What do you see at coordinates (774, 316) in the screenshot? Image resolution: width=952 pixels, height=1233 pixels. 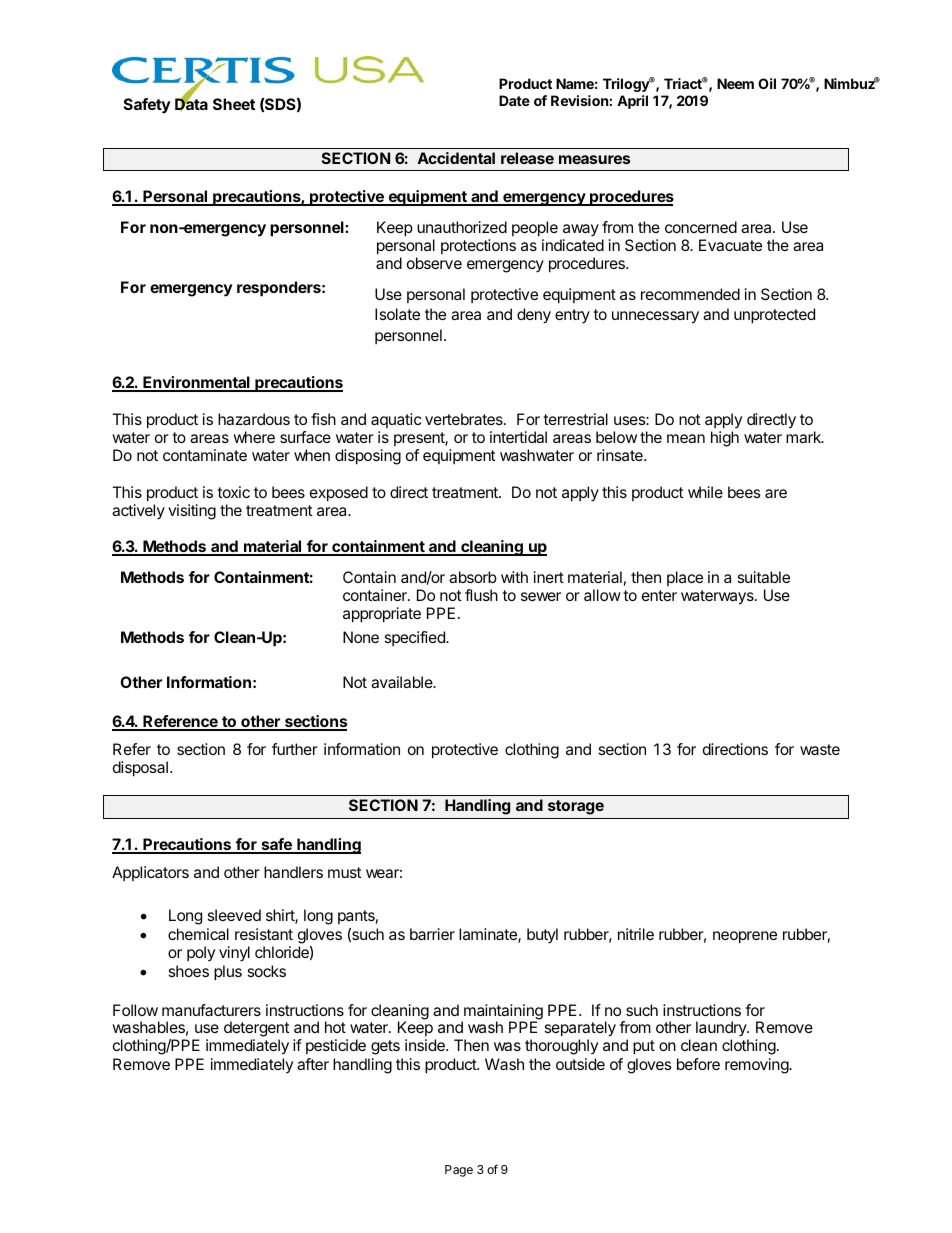 I see `unprotected` at bounding box center [774, 316].
